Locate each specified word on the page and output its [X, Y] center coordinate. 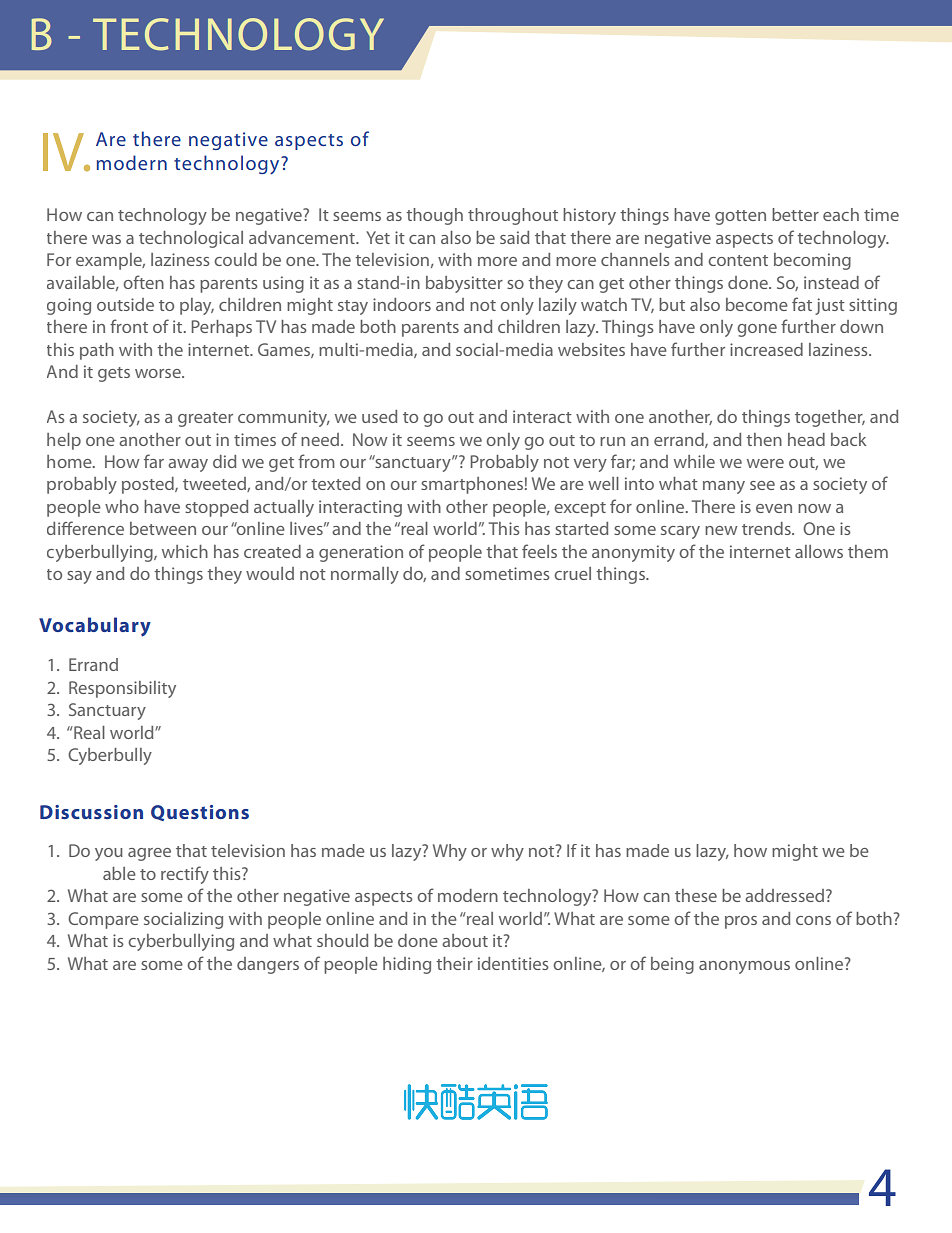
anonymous [744, 967]
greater [205, 419]
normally [365, 575]
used [379, 416]
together [830, 418]
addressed [784, 895]
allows [819, 551]
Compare [103, 920]
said [514, 237]
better [795, 214]
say [79, 577]
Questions [200, 813]
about [465, 940]
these [696, 895]
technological [191, 239]
